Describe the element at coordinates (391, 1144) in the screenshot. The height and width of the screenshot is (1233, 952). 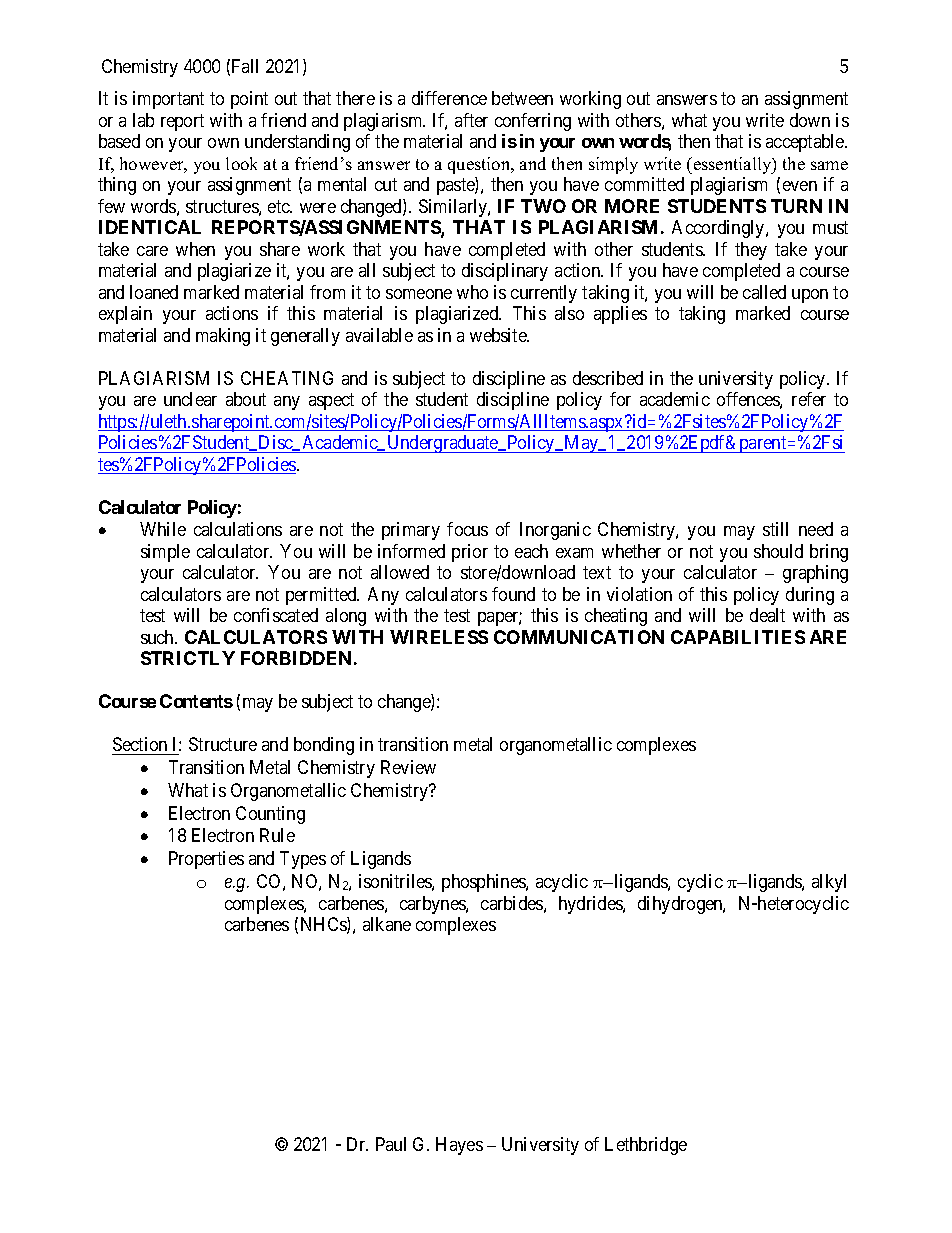
I see `Paul` at that location.
